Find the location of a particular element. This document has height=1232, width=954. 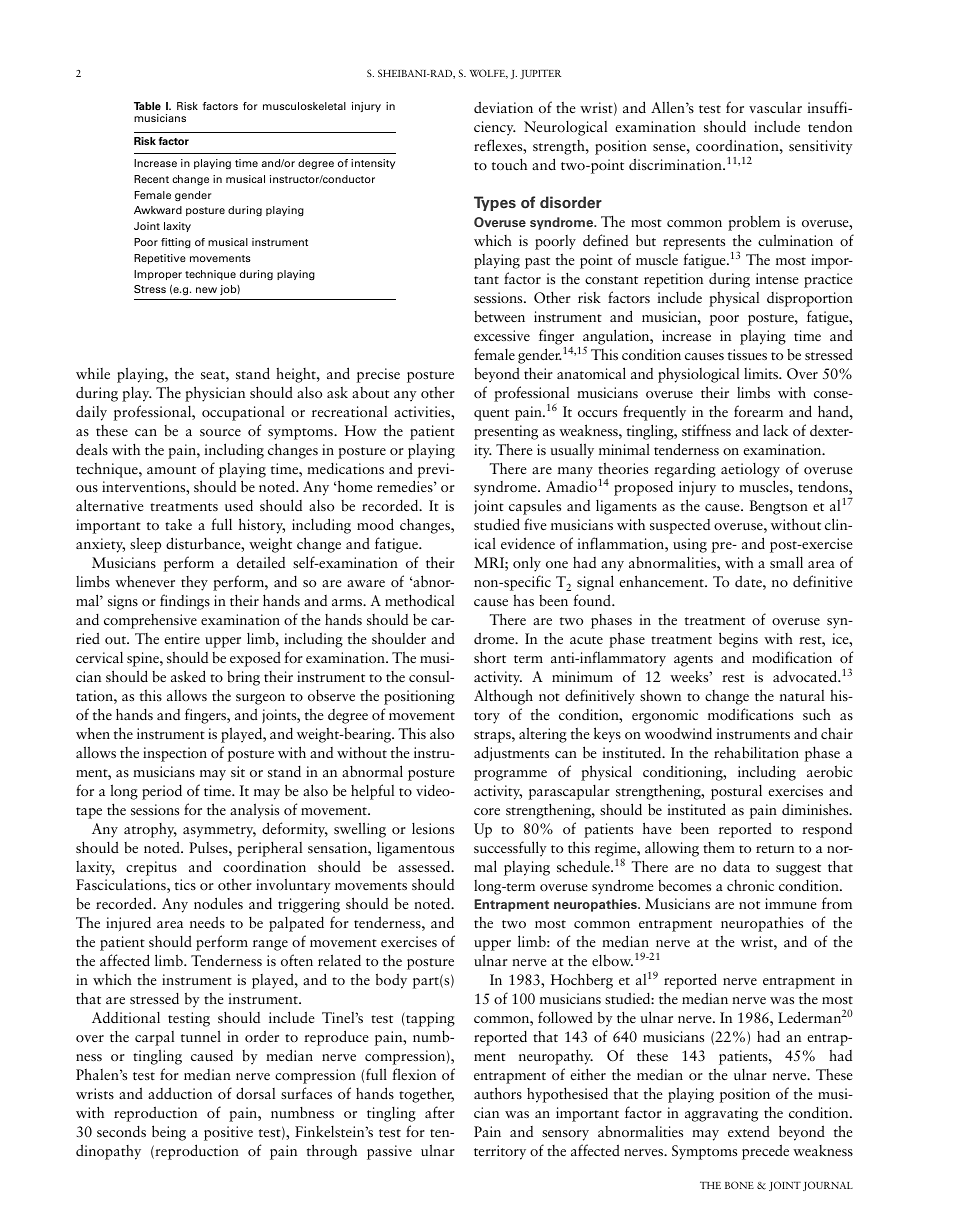

being is located at coordinates (169, 1133).
